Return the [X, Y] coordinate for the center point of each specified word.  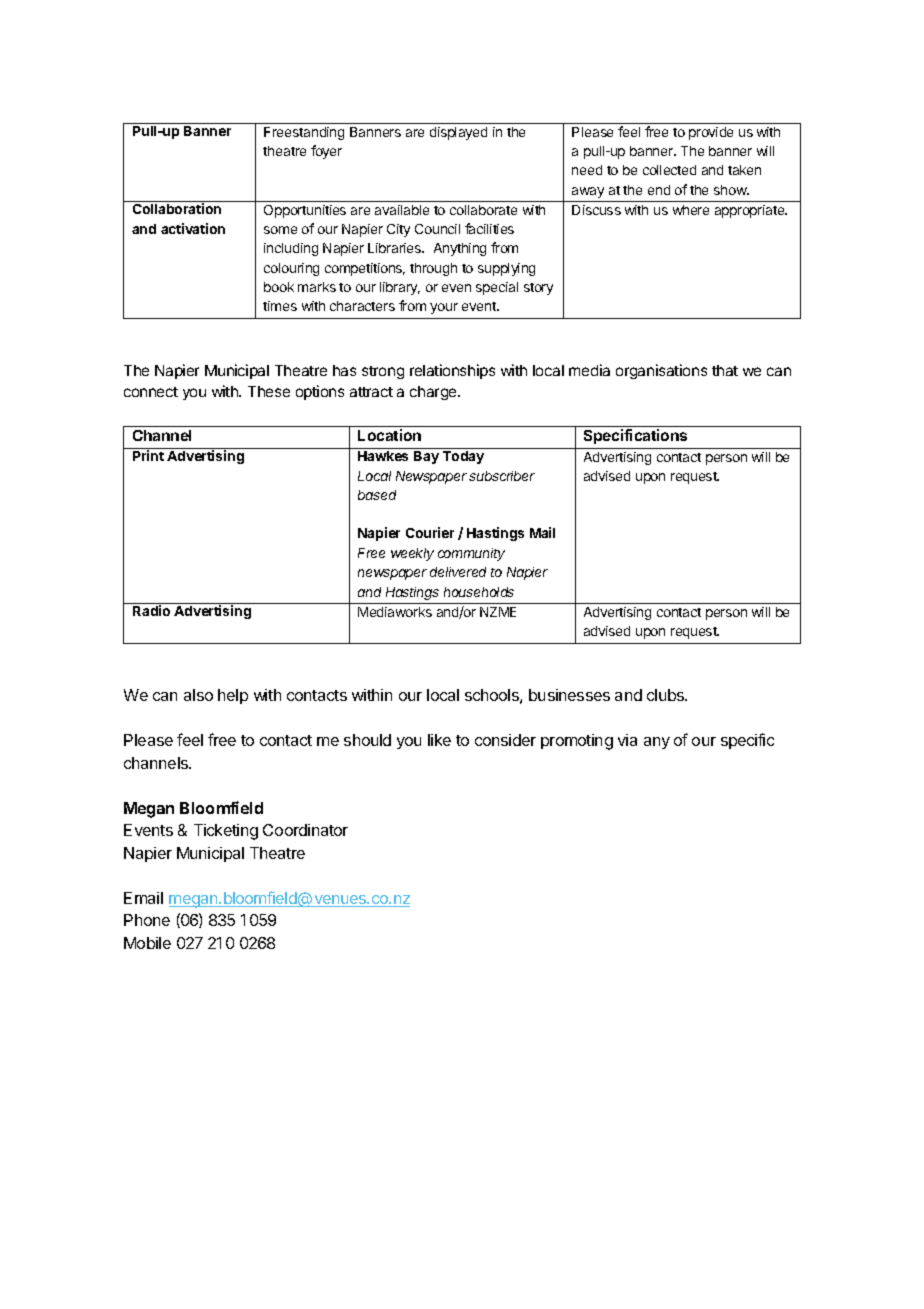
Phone [147, 920]
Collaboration [177, 208]
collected [669, 170]
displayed [458, 133]
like [439, 740]
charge [434, 393]
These [269, 391]
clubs [667, 695]
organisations [661, 371]
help [233, 696]
